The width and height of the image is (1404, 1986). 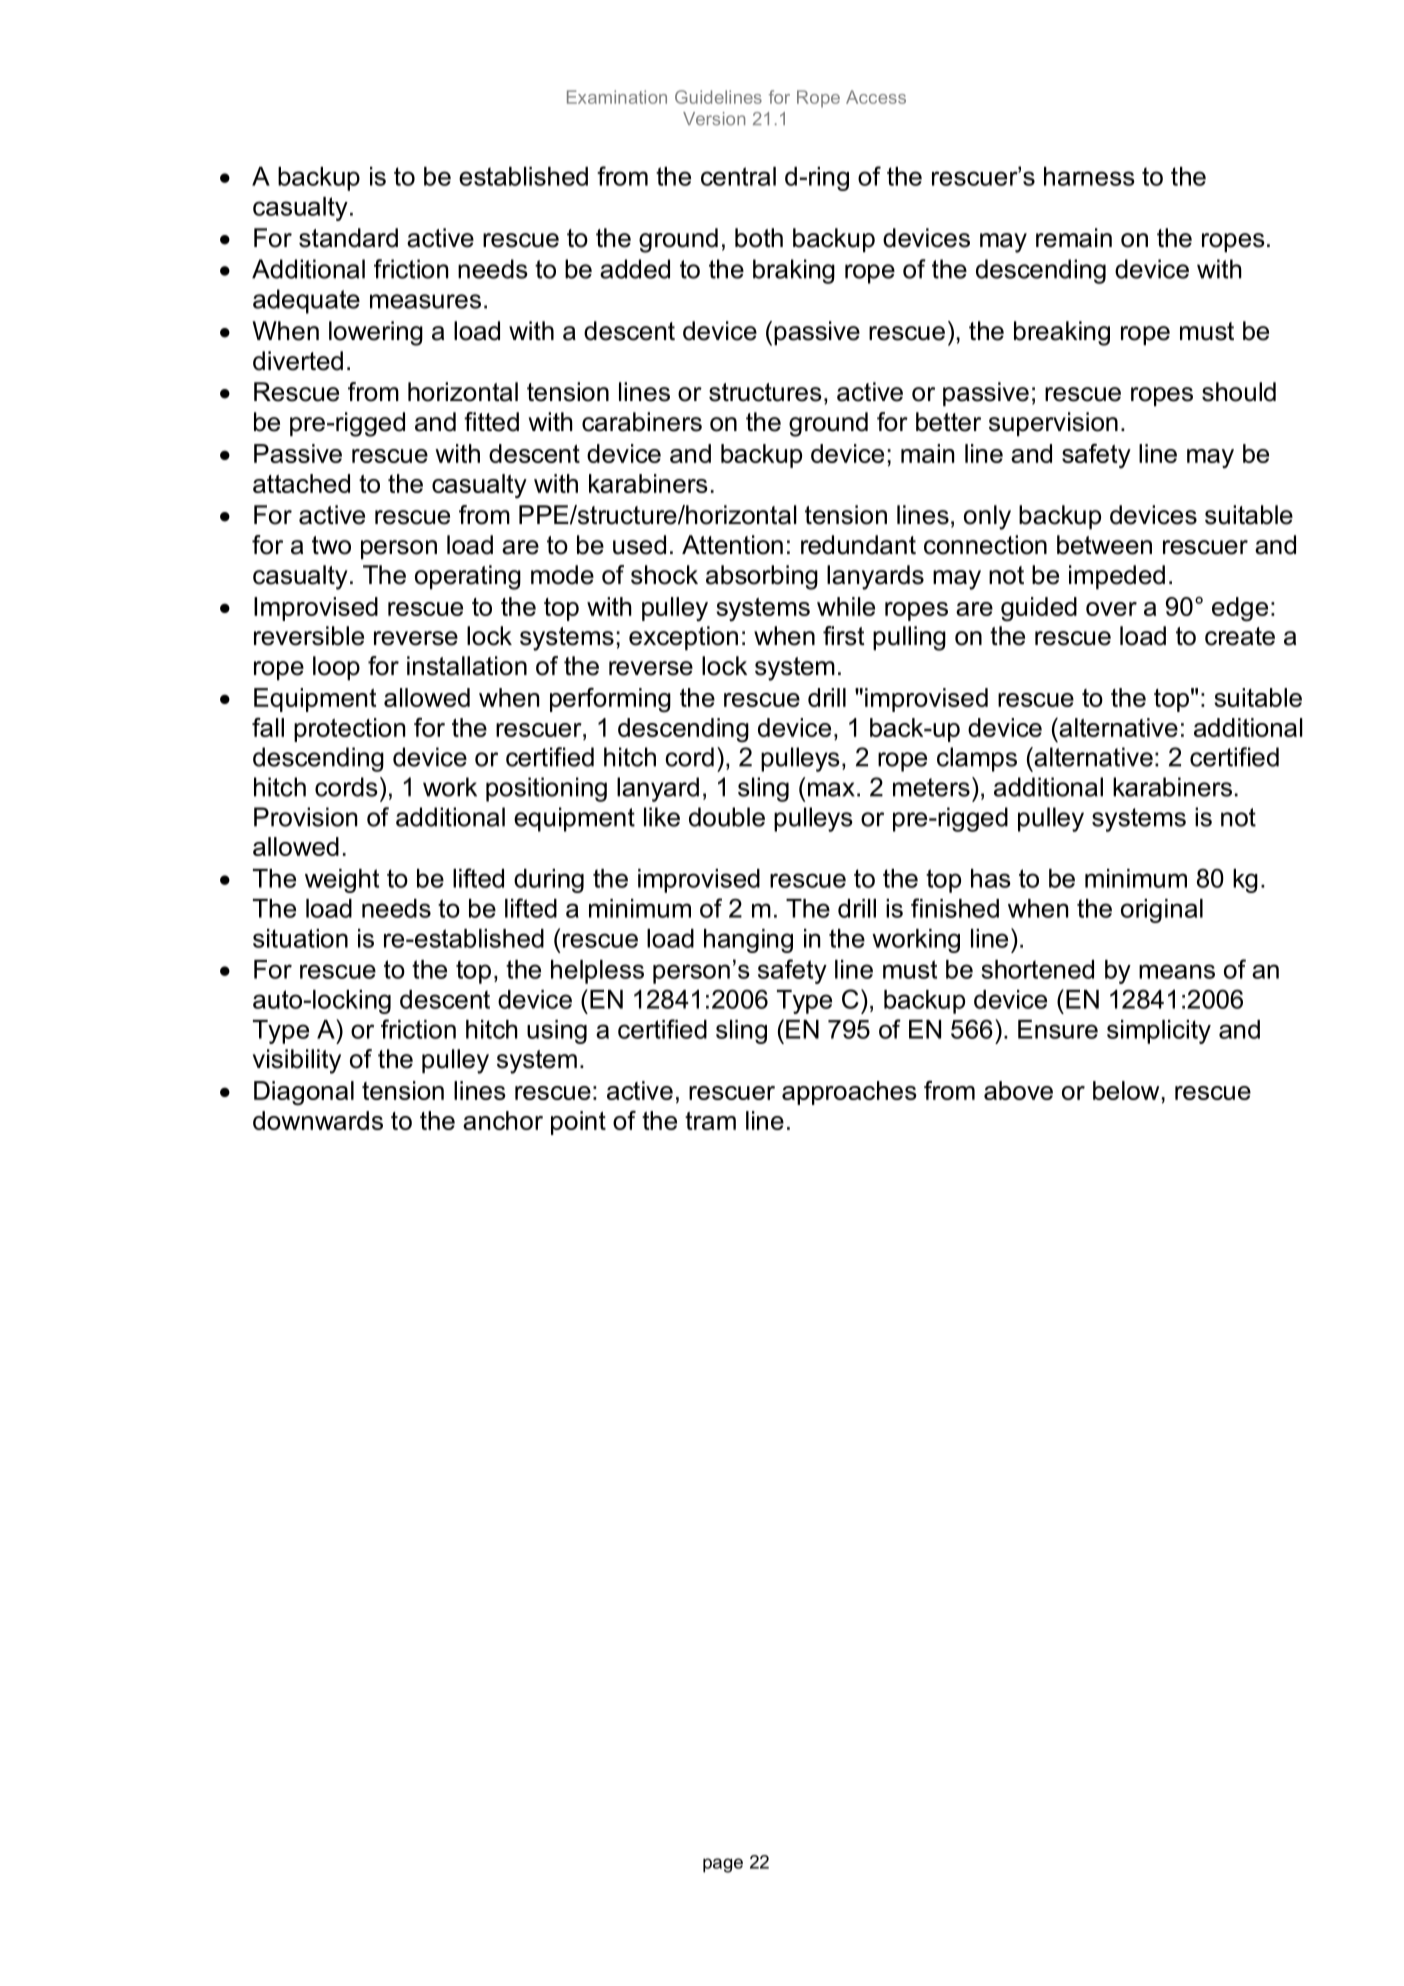 I want to click on standard, so click(x=348, y=238).
